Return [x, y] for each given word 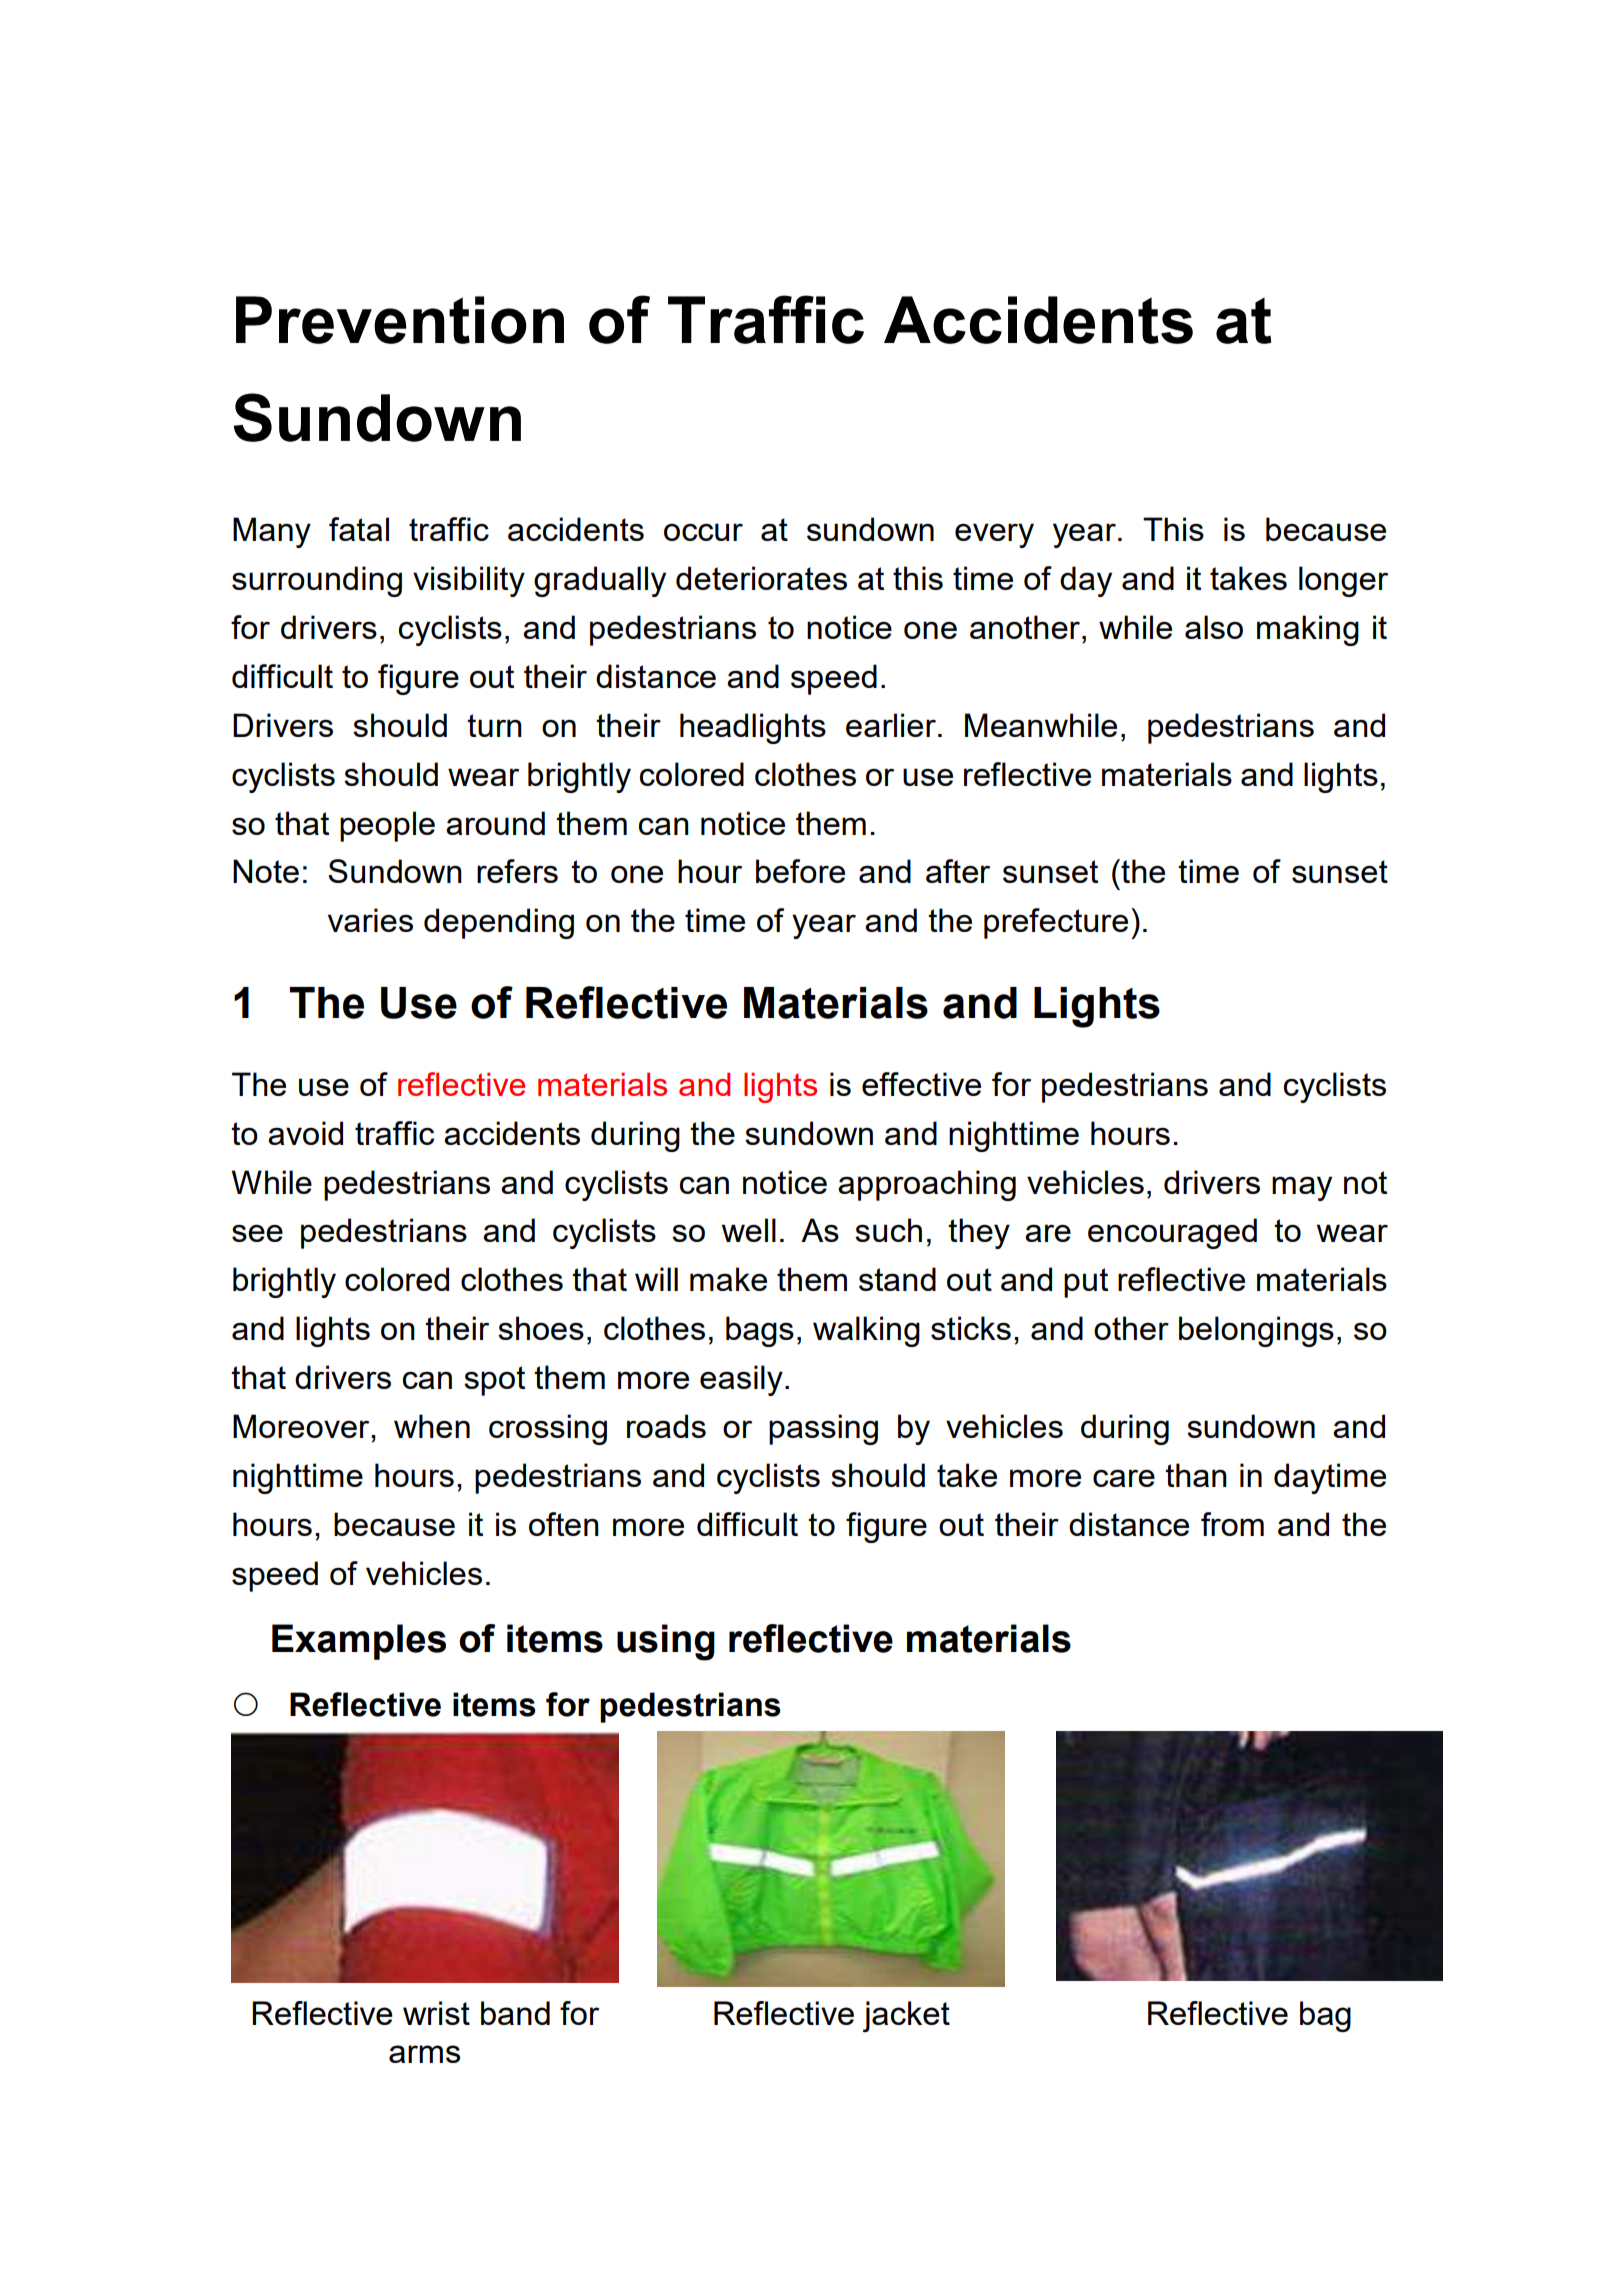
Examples [359, 1642]
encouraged [1172, 1233]
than [1196, 1475]
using [666, 1642]
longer [1343, 581]
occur [703, 532]
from [1232, 1524]
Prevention [400, 320]
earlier [891, 725]
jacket [906, 2016]
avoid [305, 1133]
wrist [436, 2013]
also [1214, 627]
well [749, 1230]
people [387, 826]
